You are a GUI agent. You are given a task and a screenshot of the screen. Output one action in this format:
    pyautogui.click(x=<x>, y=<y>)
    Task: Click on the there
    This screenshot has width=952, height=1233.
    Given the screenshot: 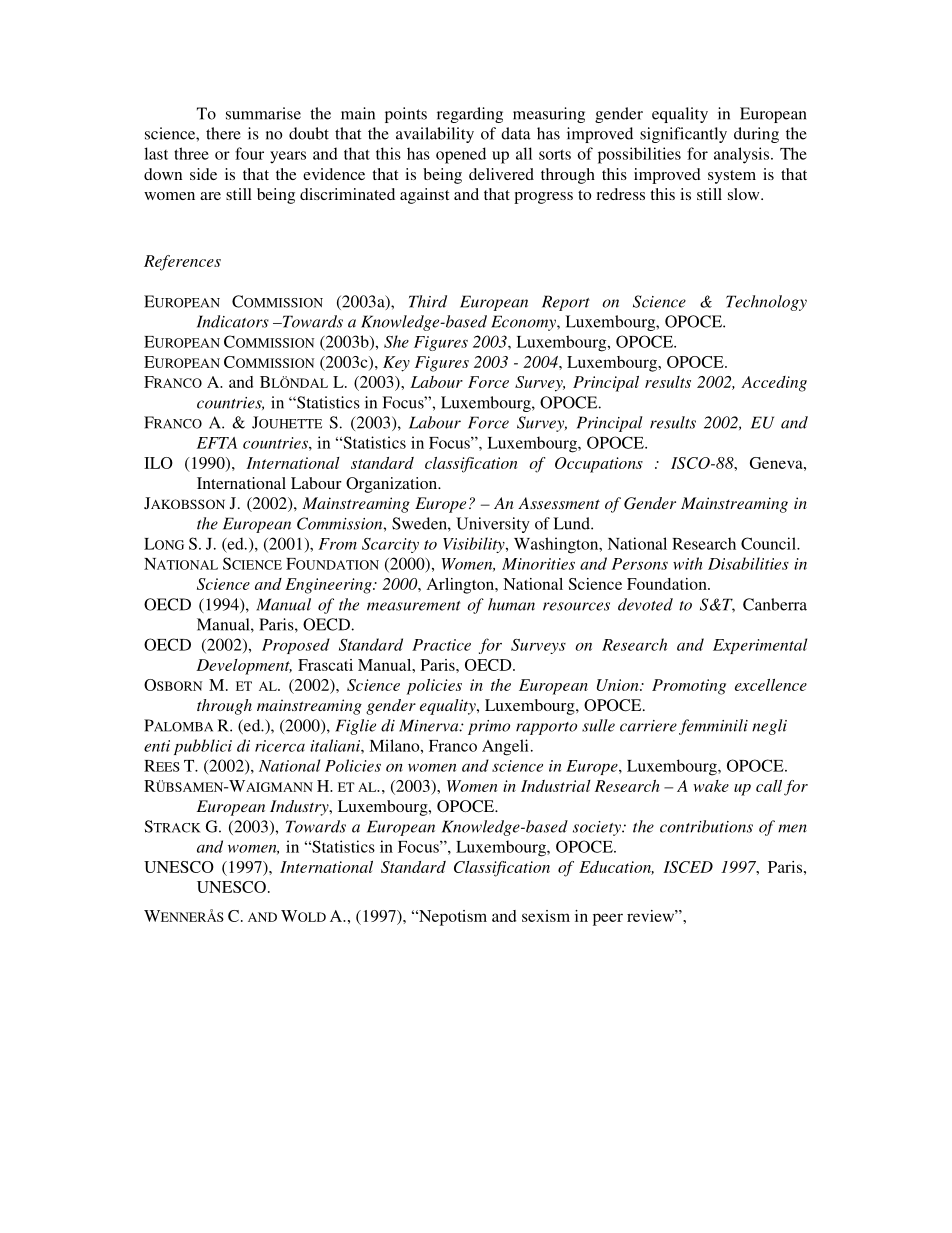 What is the action you would take?
    pyautogui.click(x=223, y=133)
